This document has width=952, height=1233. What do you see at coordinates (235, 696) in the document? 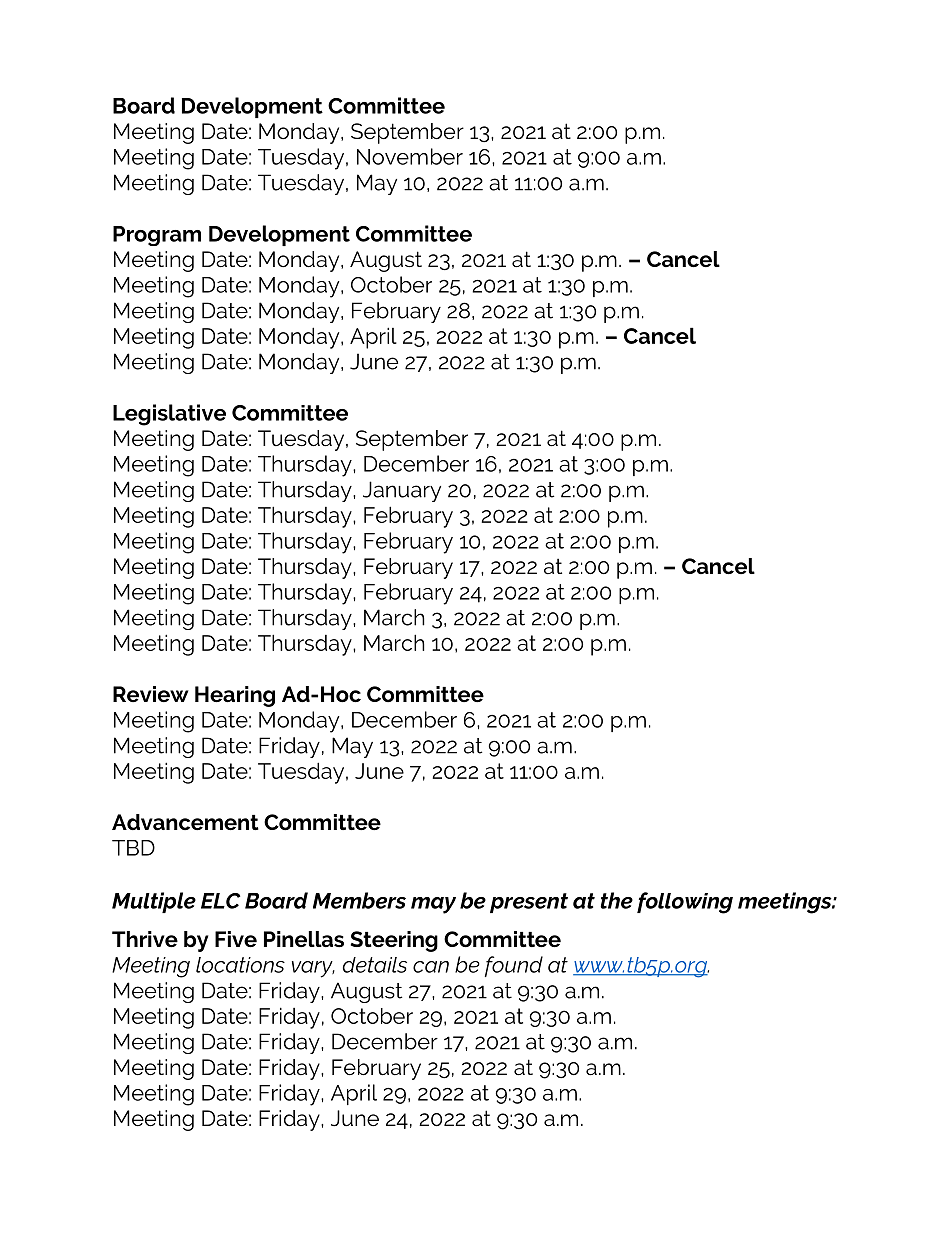
I see `Hearing` at bounding box center [235, 696].
